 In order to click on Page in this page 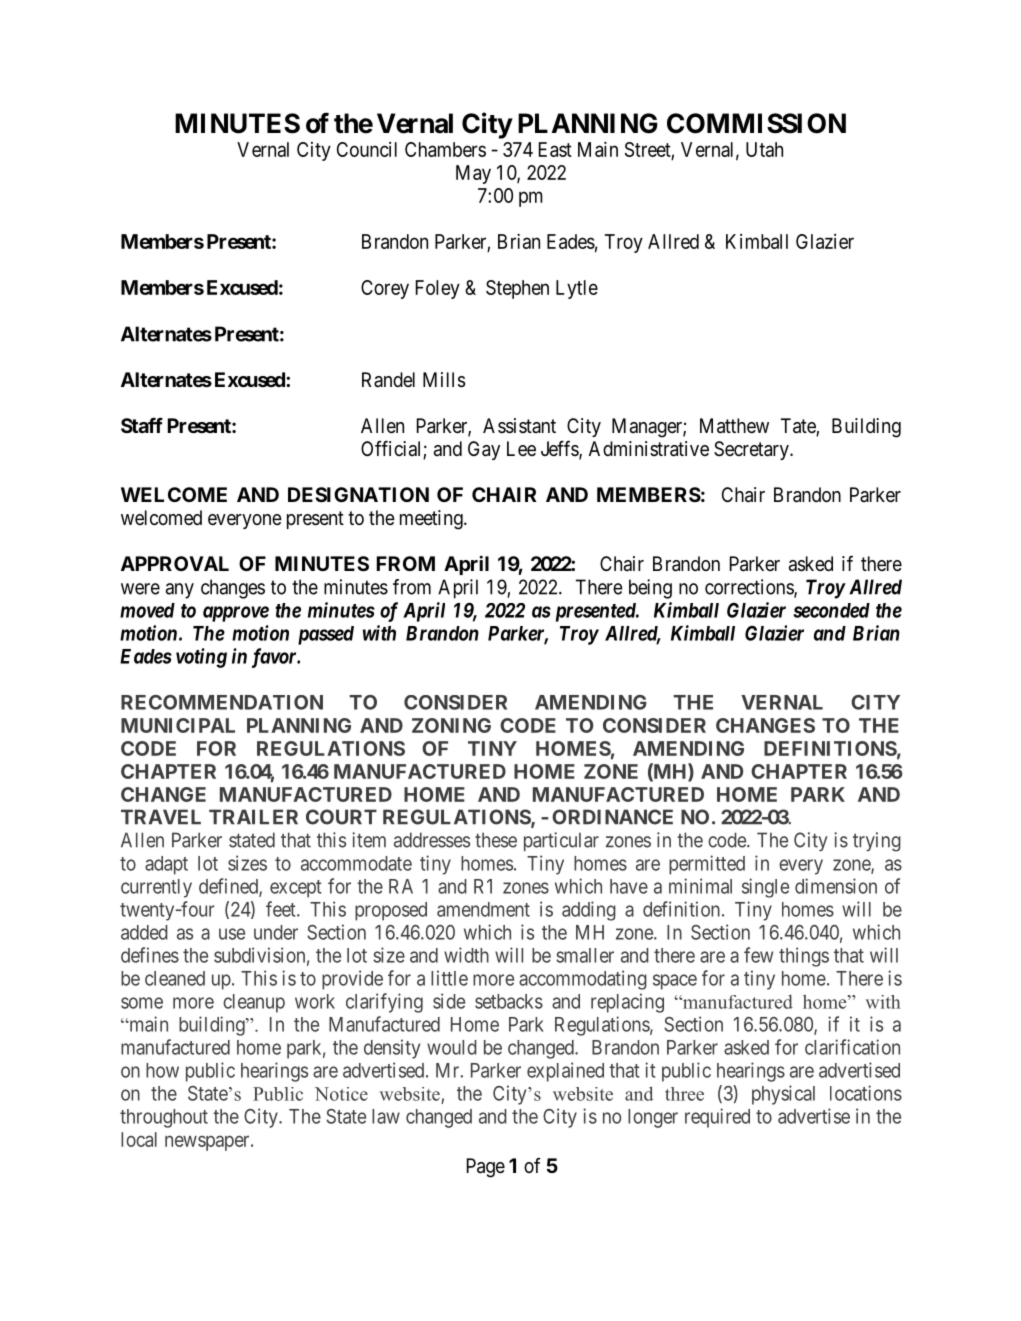, I will do `click(486, 1168)`.
